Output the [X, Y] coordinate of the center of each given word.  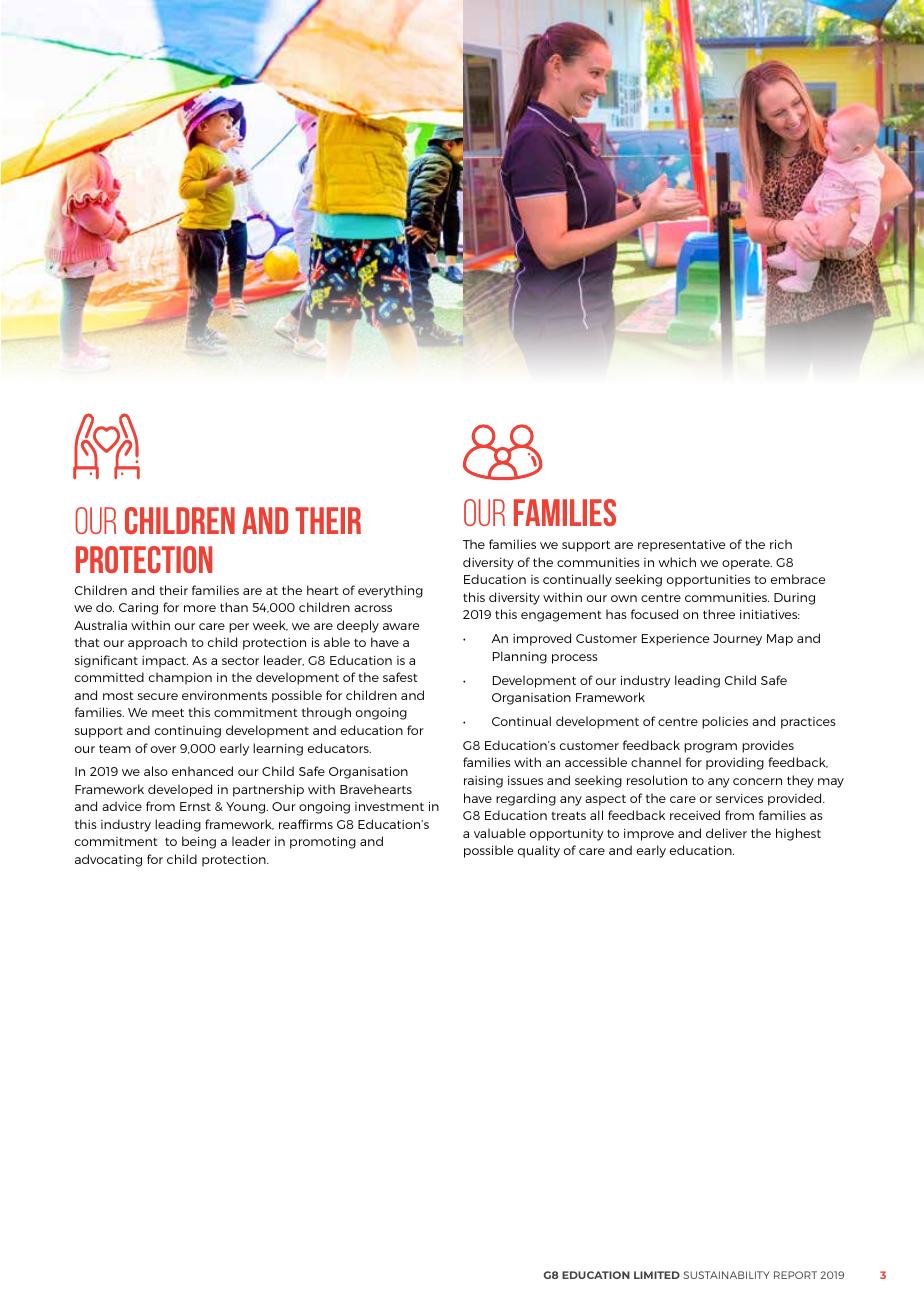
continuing [188, 732]
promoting [323, 843]
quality [539, 851]
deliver [726, 833]
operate [747, 564]
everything [390, 591]
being [199, 842]
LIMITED [657, 1275]
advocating [108, 860]
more [200, 608]
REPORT [795, 1275]
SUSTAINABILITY [726, 1275]
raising [483, 781]
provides [768, 746]
